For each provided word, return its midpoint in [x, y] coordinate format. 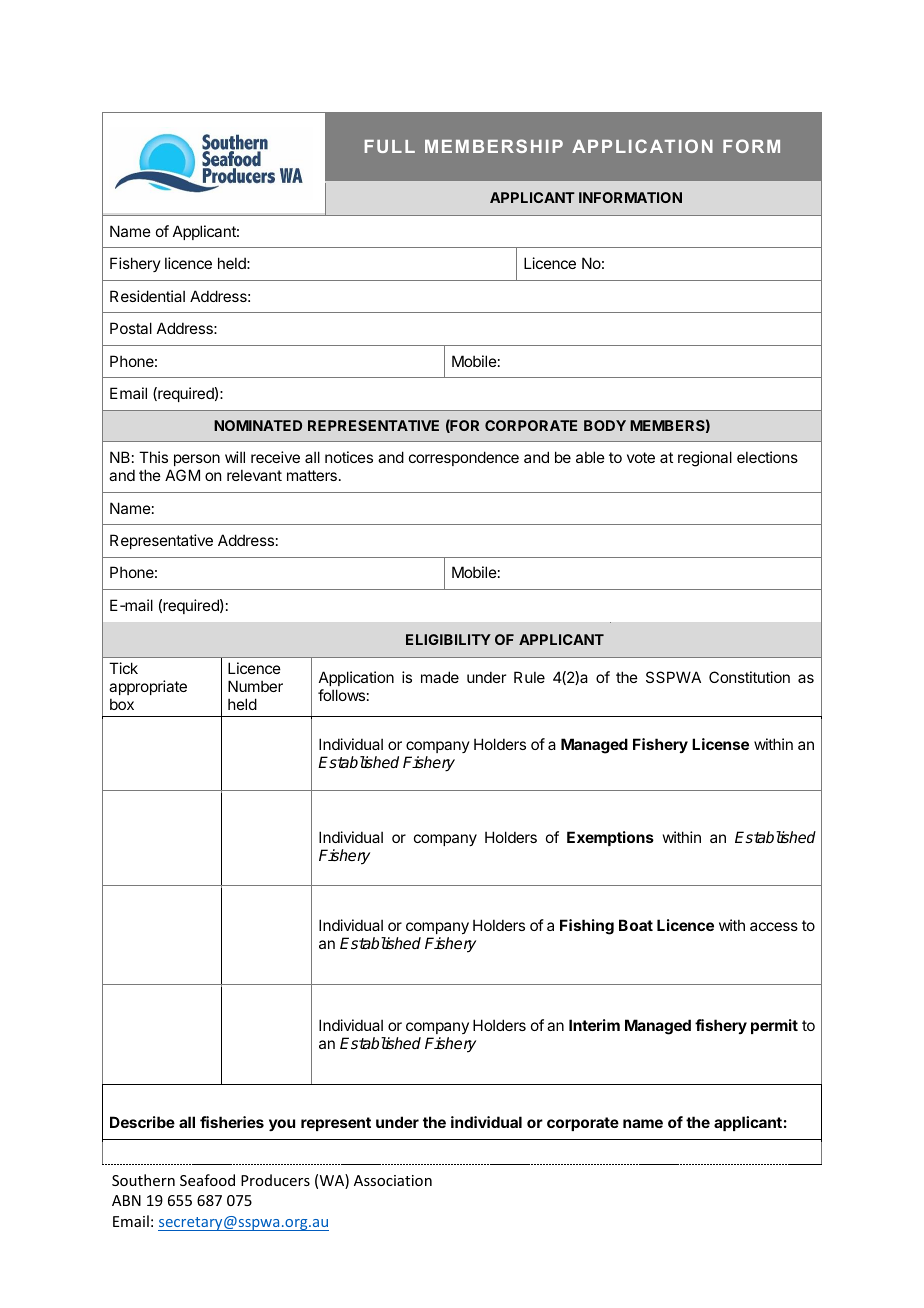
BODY [605, 425]
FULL [390, 146]
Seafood [207, 1180]
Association [393, 1180]
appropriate [148, 687]
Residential [147, 296]
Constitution [749, 677]
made [440, 677]
